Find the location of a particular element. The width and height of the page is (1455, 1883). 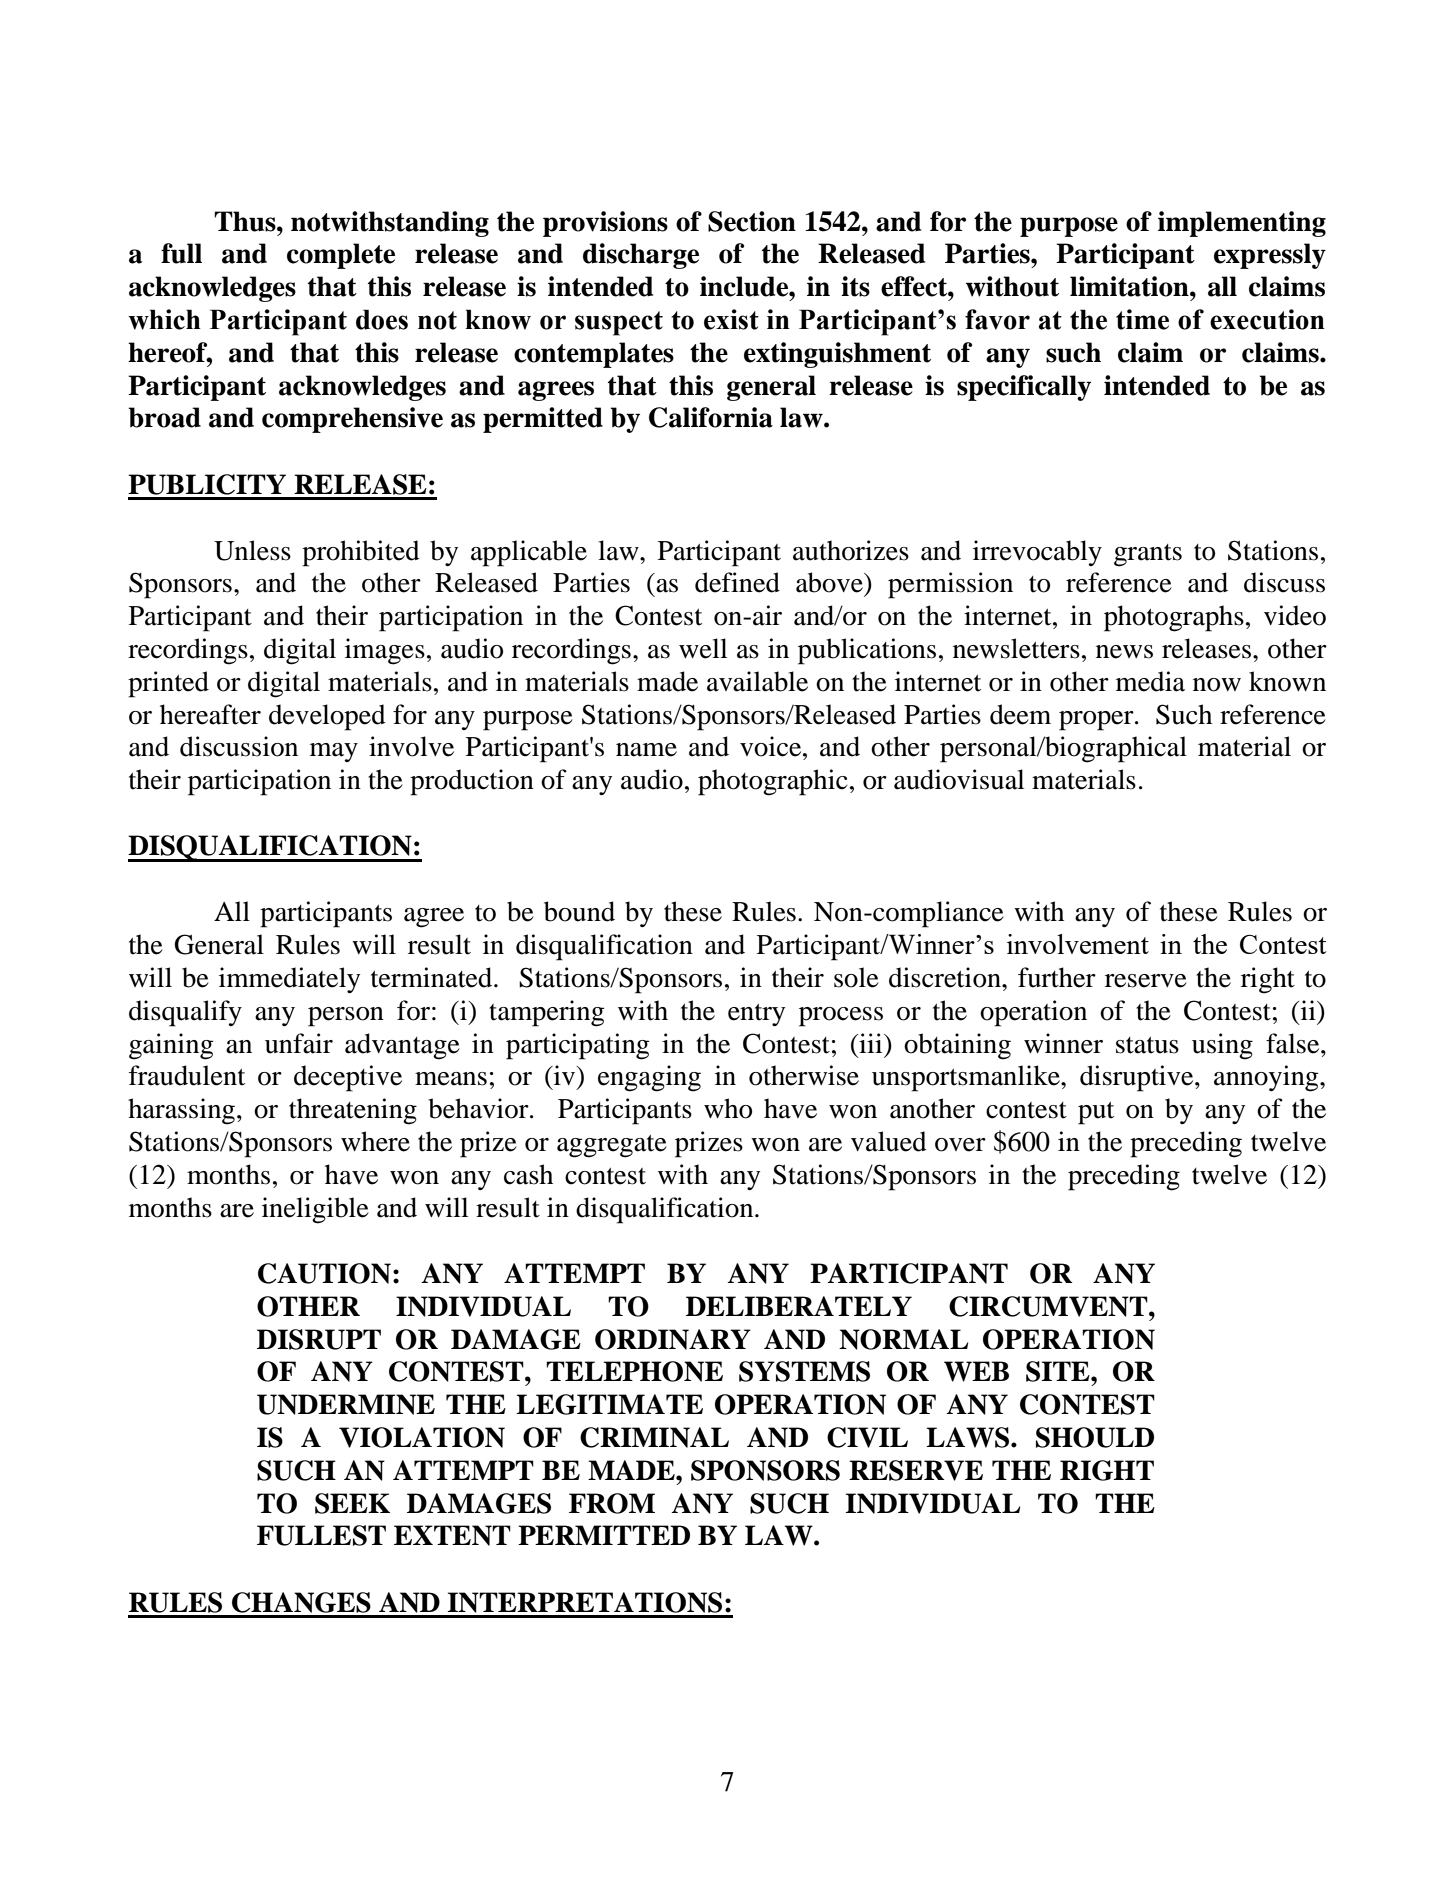

terminated is located at coordinates (433, 977).
